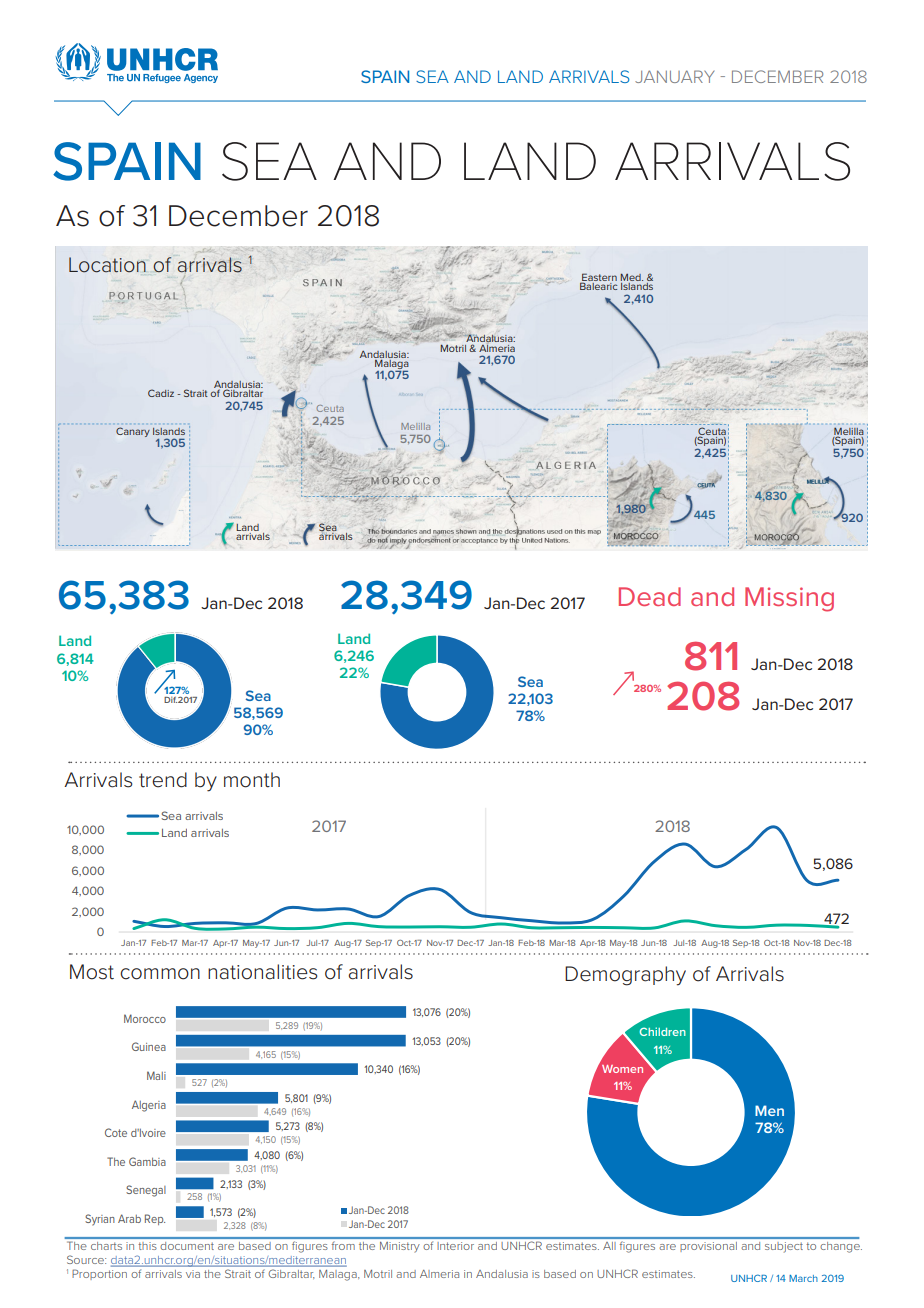 Image resolution: width=924 pixels, height=1308 pixels. I want to click on trend, so click(163, 780).
